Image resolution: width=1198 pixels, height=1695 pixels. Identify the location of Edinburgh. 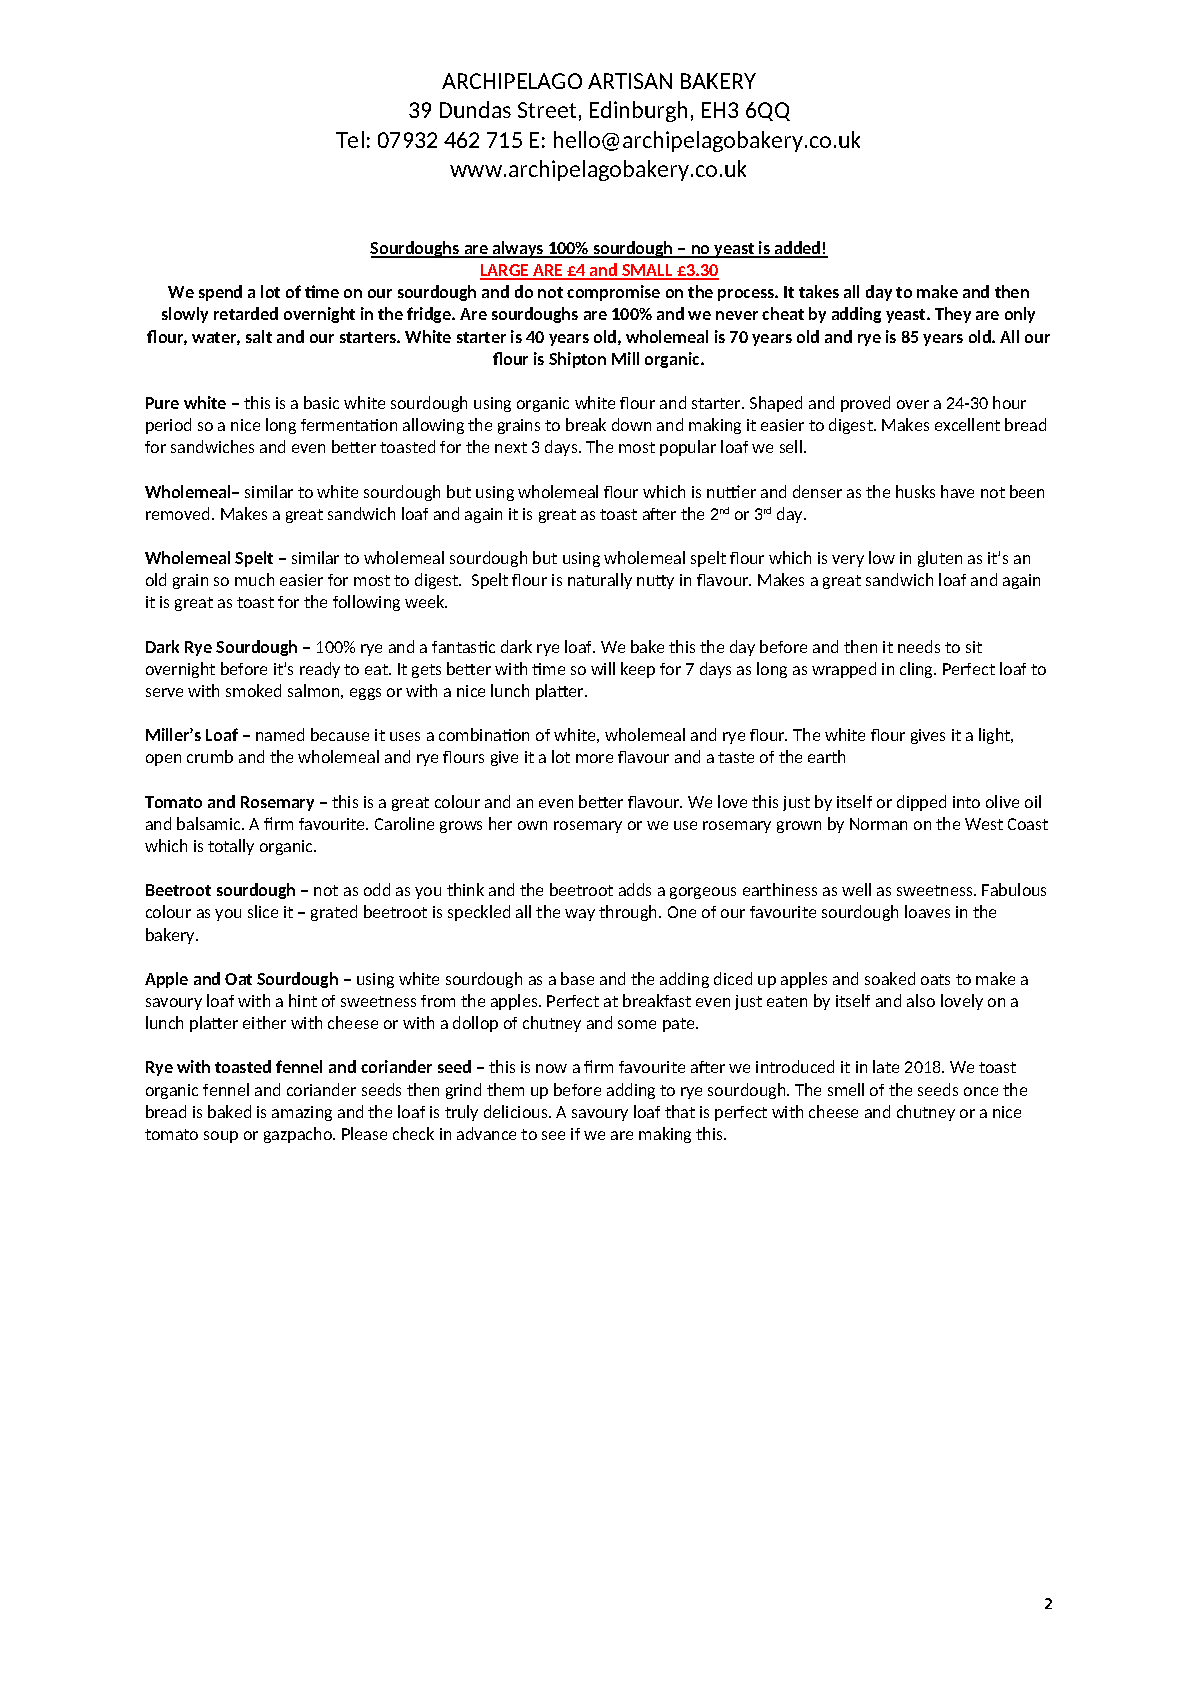
(638, 111).
